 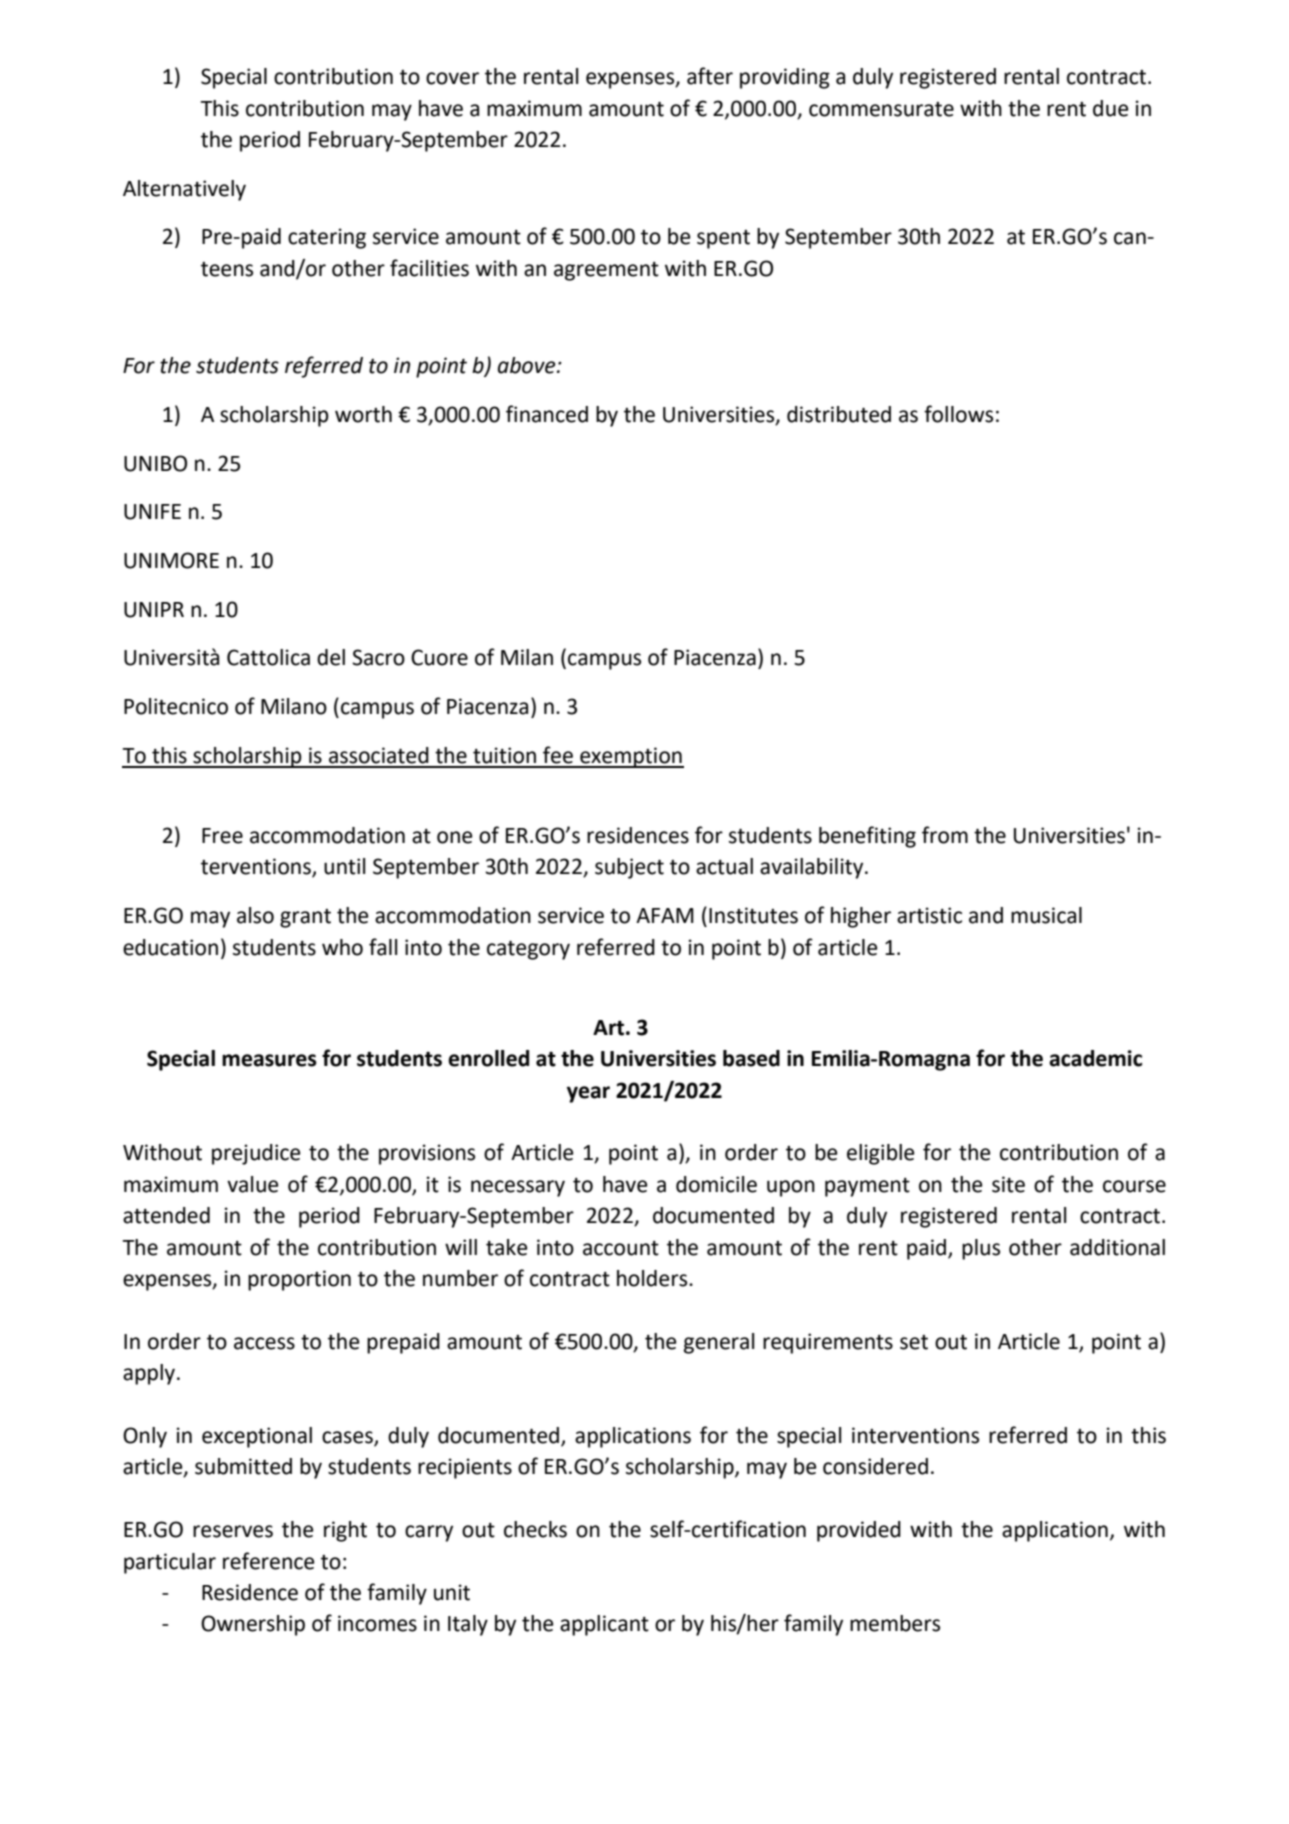 I want to click on academic, so click(x=1095, y=1058).
